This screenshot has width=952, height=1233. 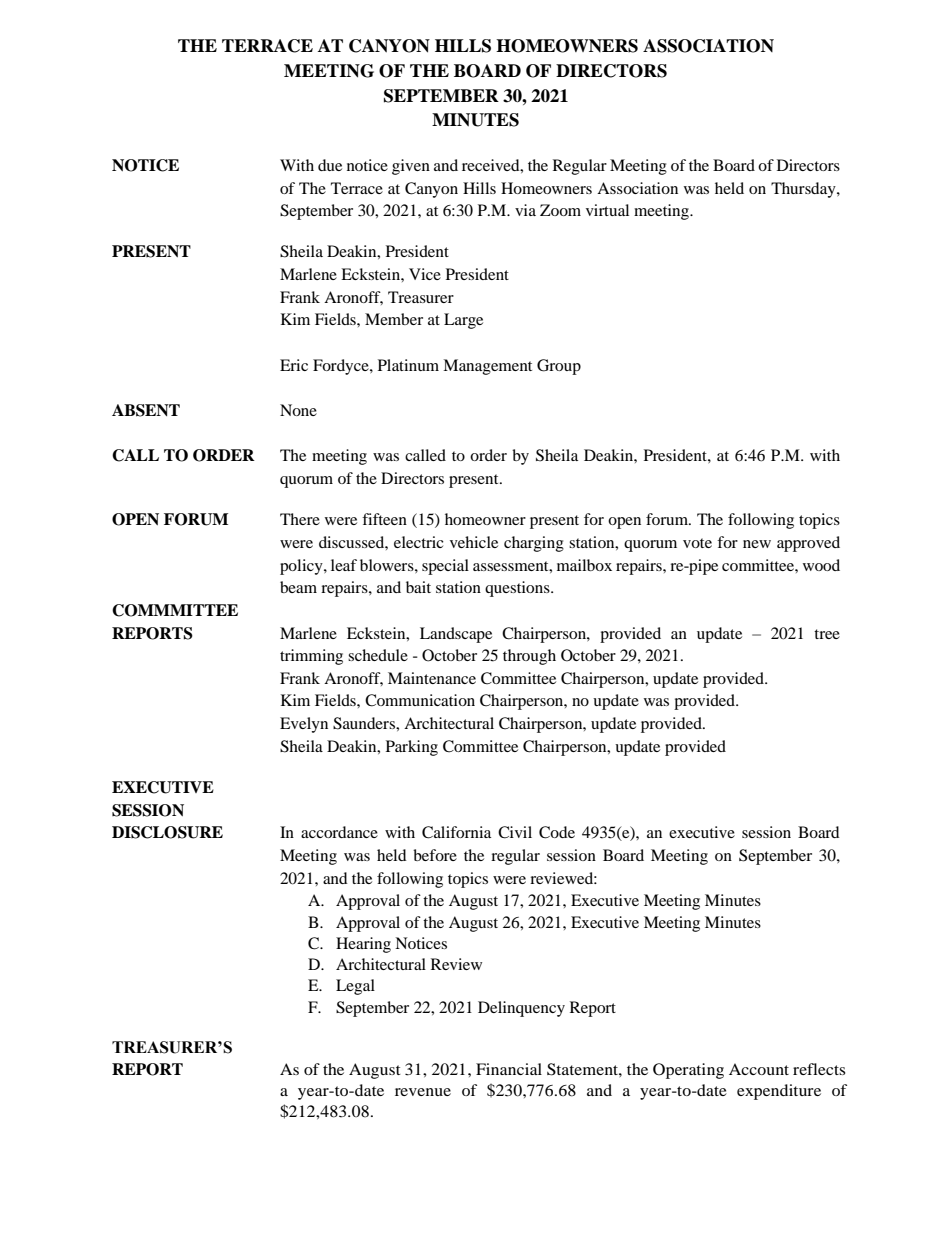 I want to click on None, so click(x=298, y=410).
